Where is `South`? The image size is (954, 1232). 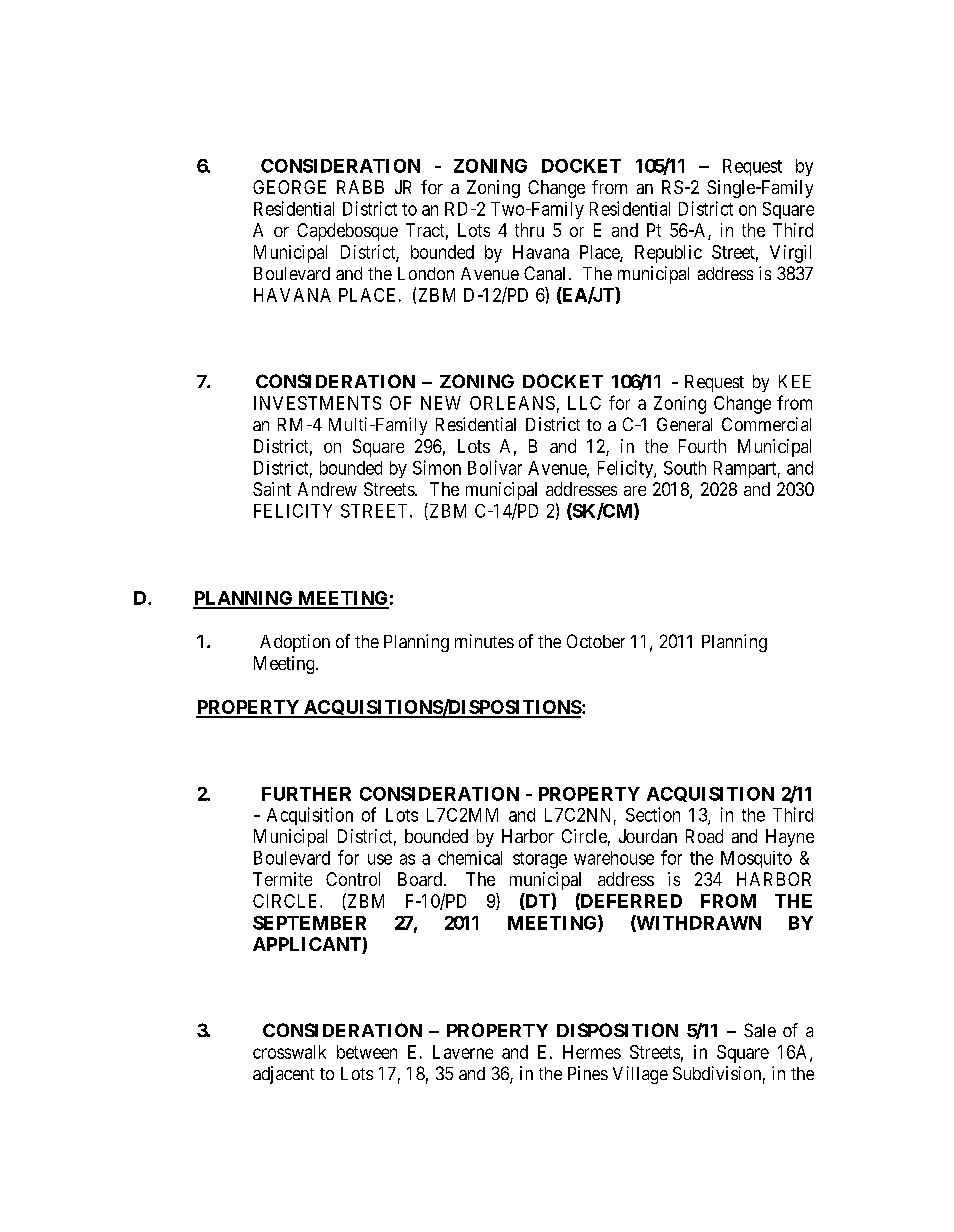 South is located at coordinates (685, 468).
